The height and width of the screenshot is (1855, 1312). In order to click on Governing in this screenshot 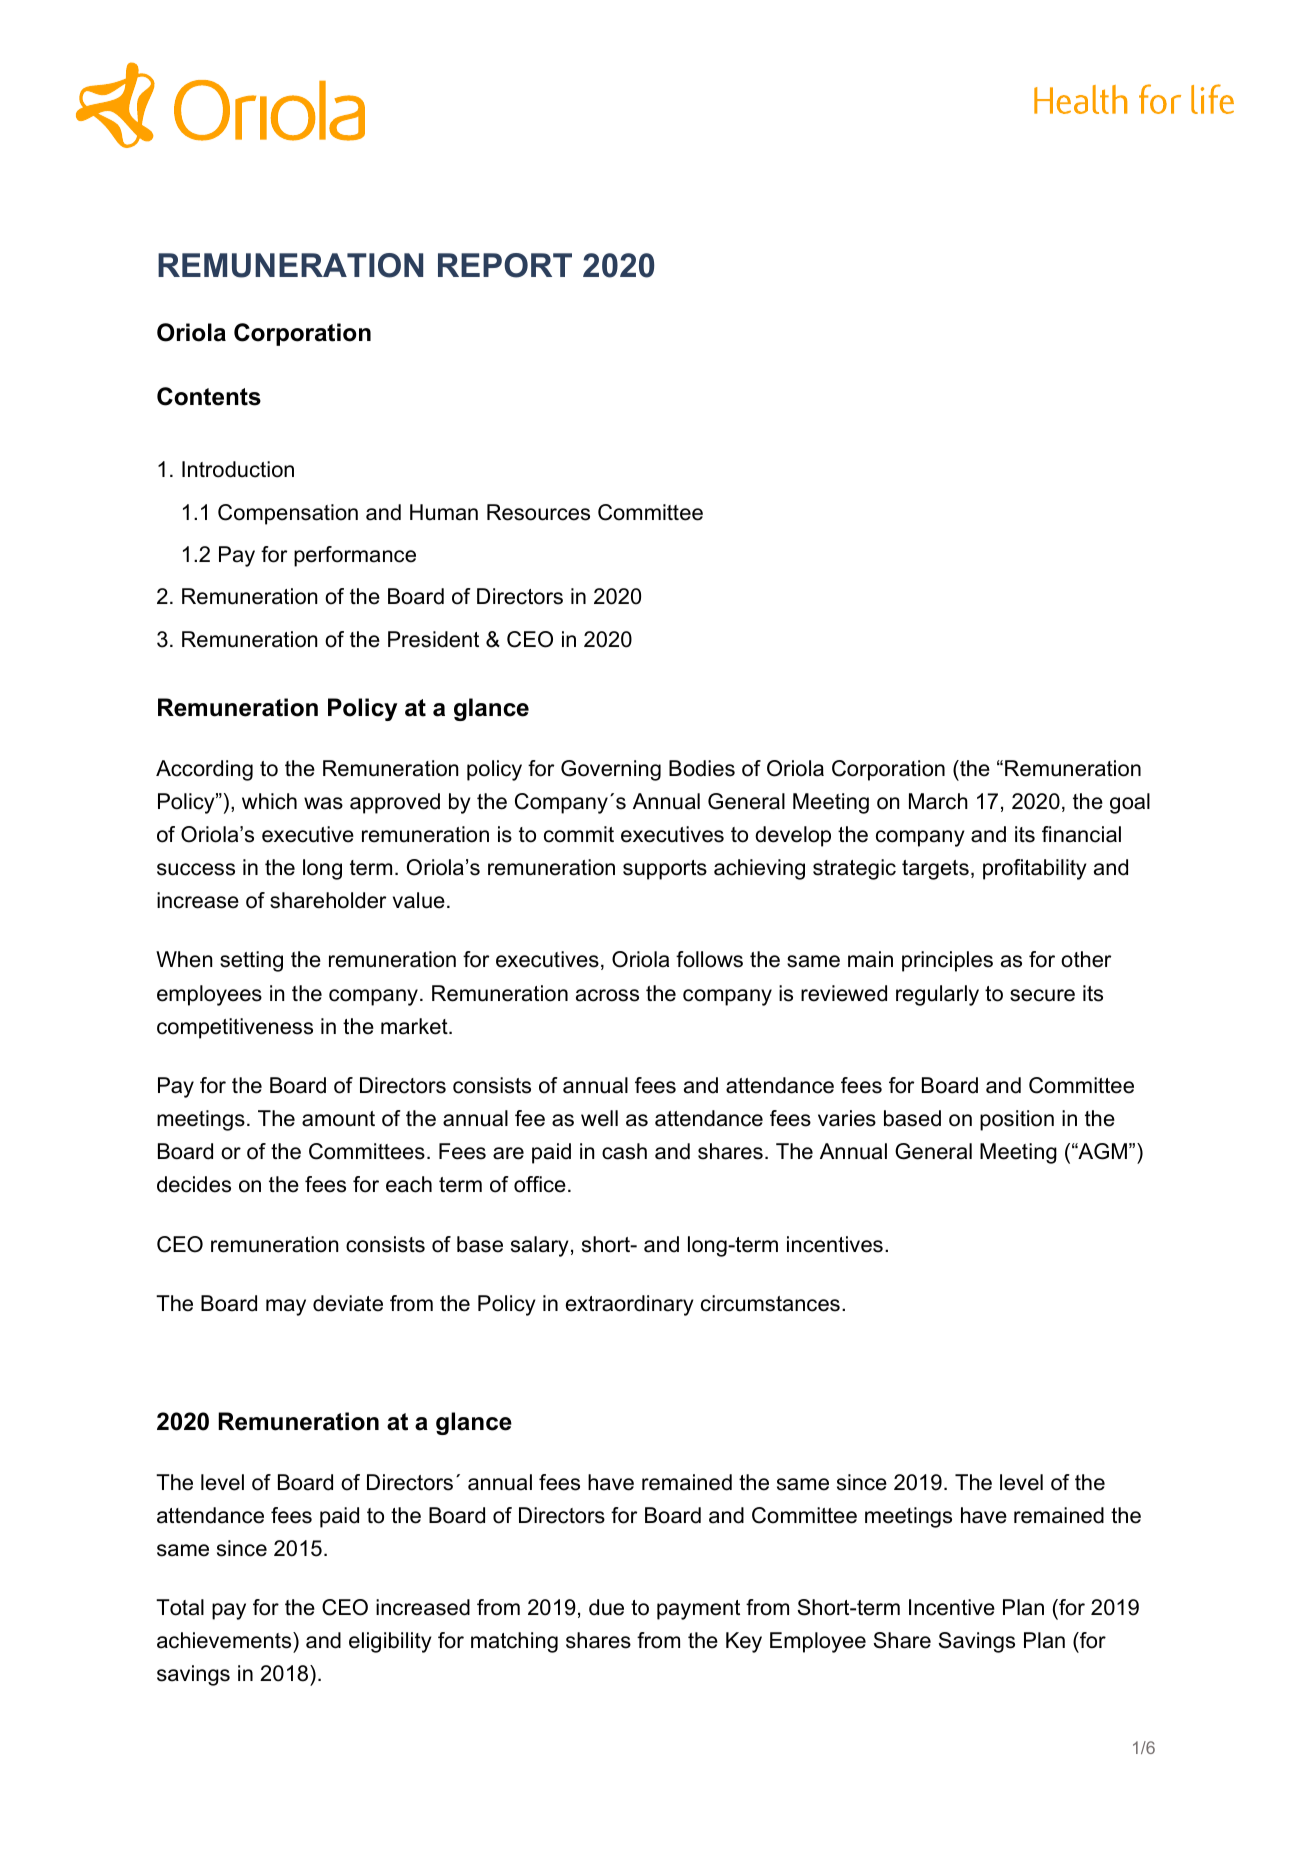, I will do `click(611, 770)`.
